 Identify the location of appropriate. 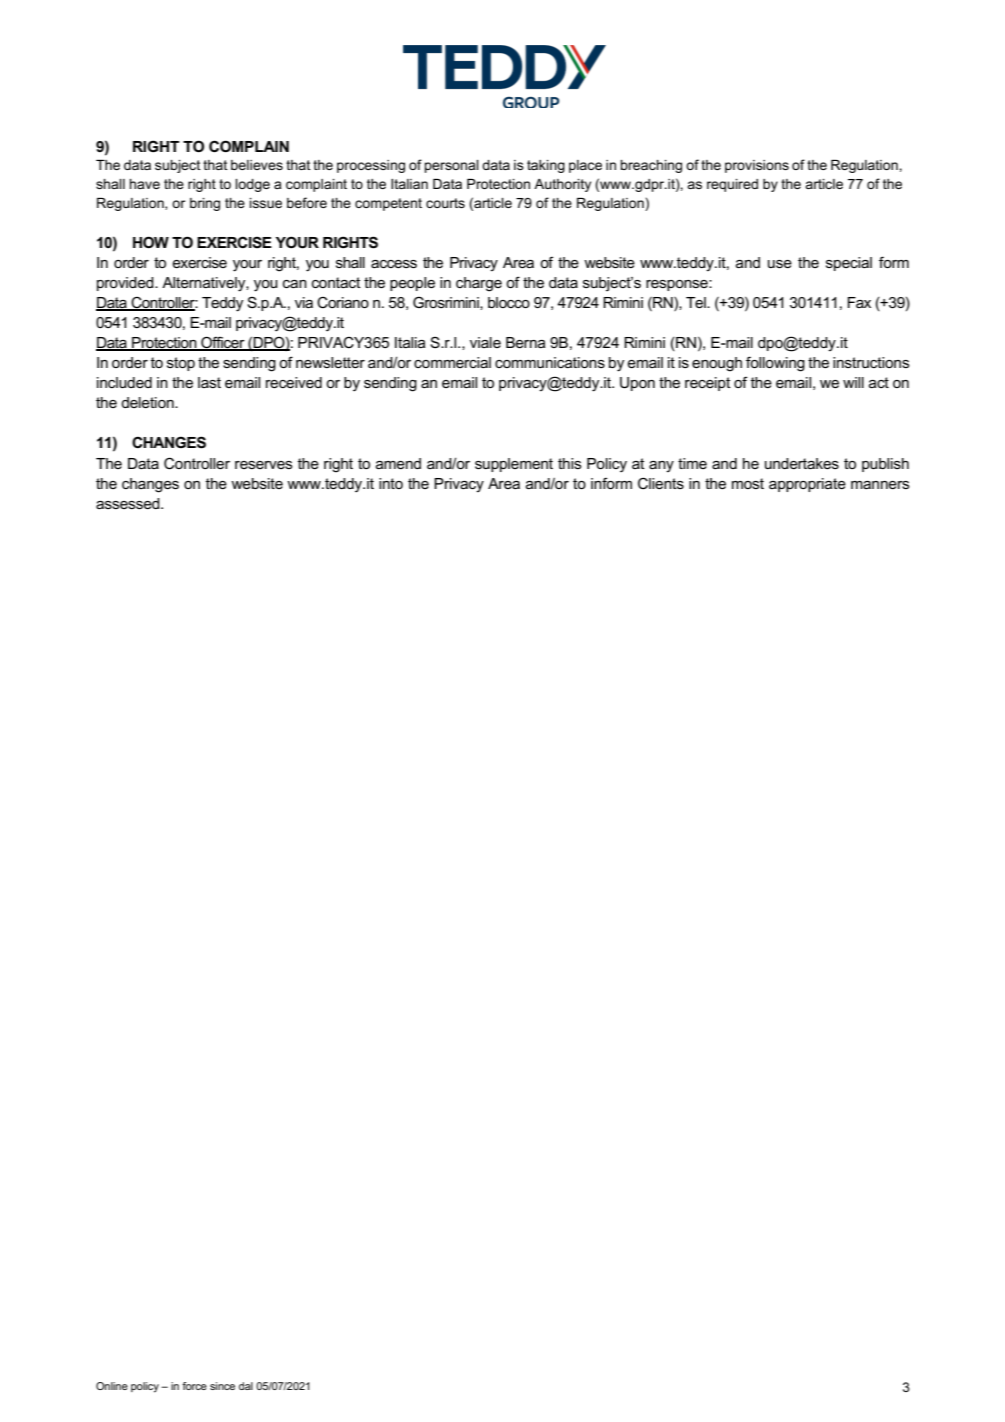
(807, 485).
